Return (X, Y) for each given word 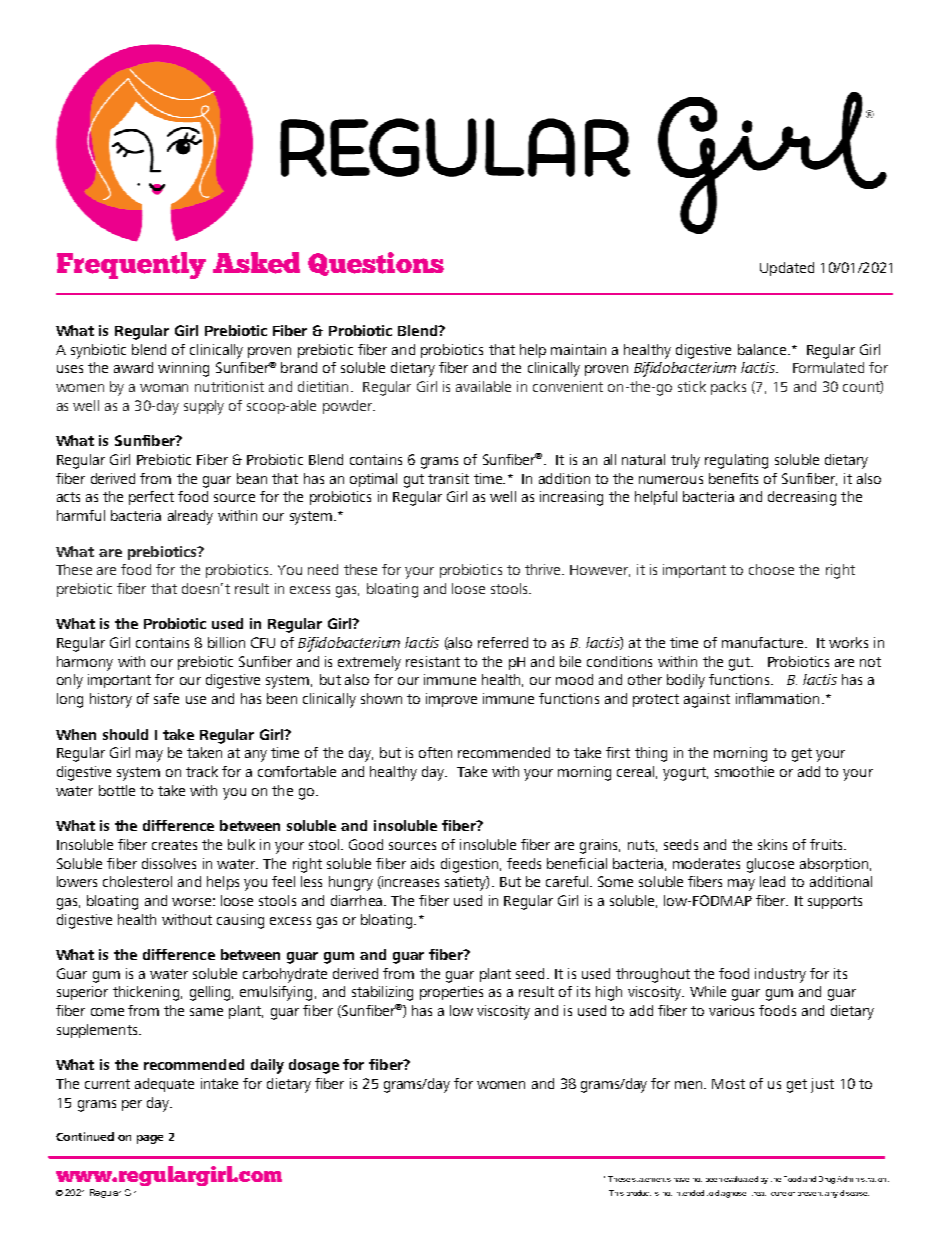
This (616, 1193)
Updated (787, 269)
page (150, 1139)
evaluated (741, 1179)
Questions (376, 264)
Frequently (131, 265)
